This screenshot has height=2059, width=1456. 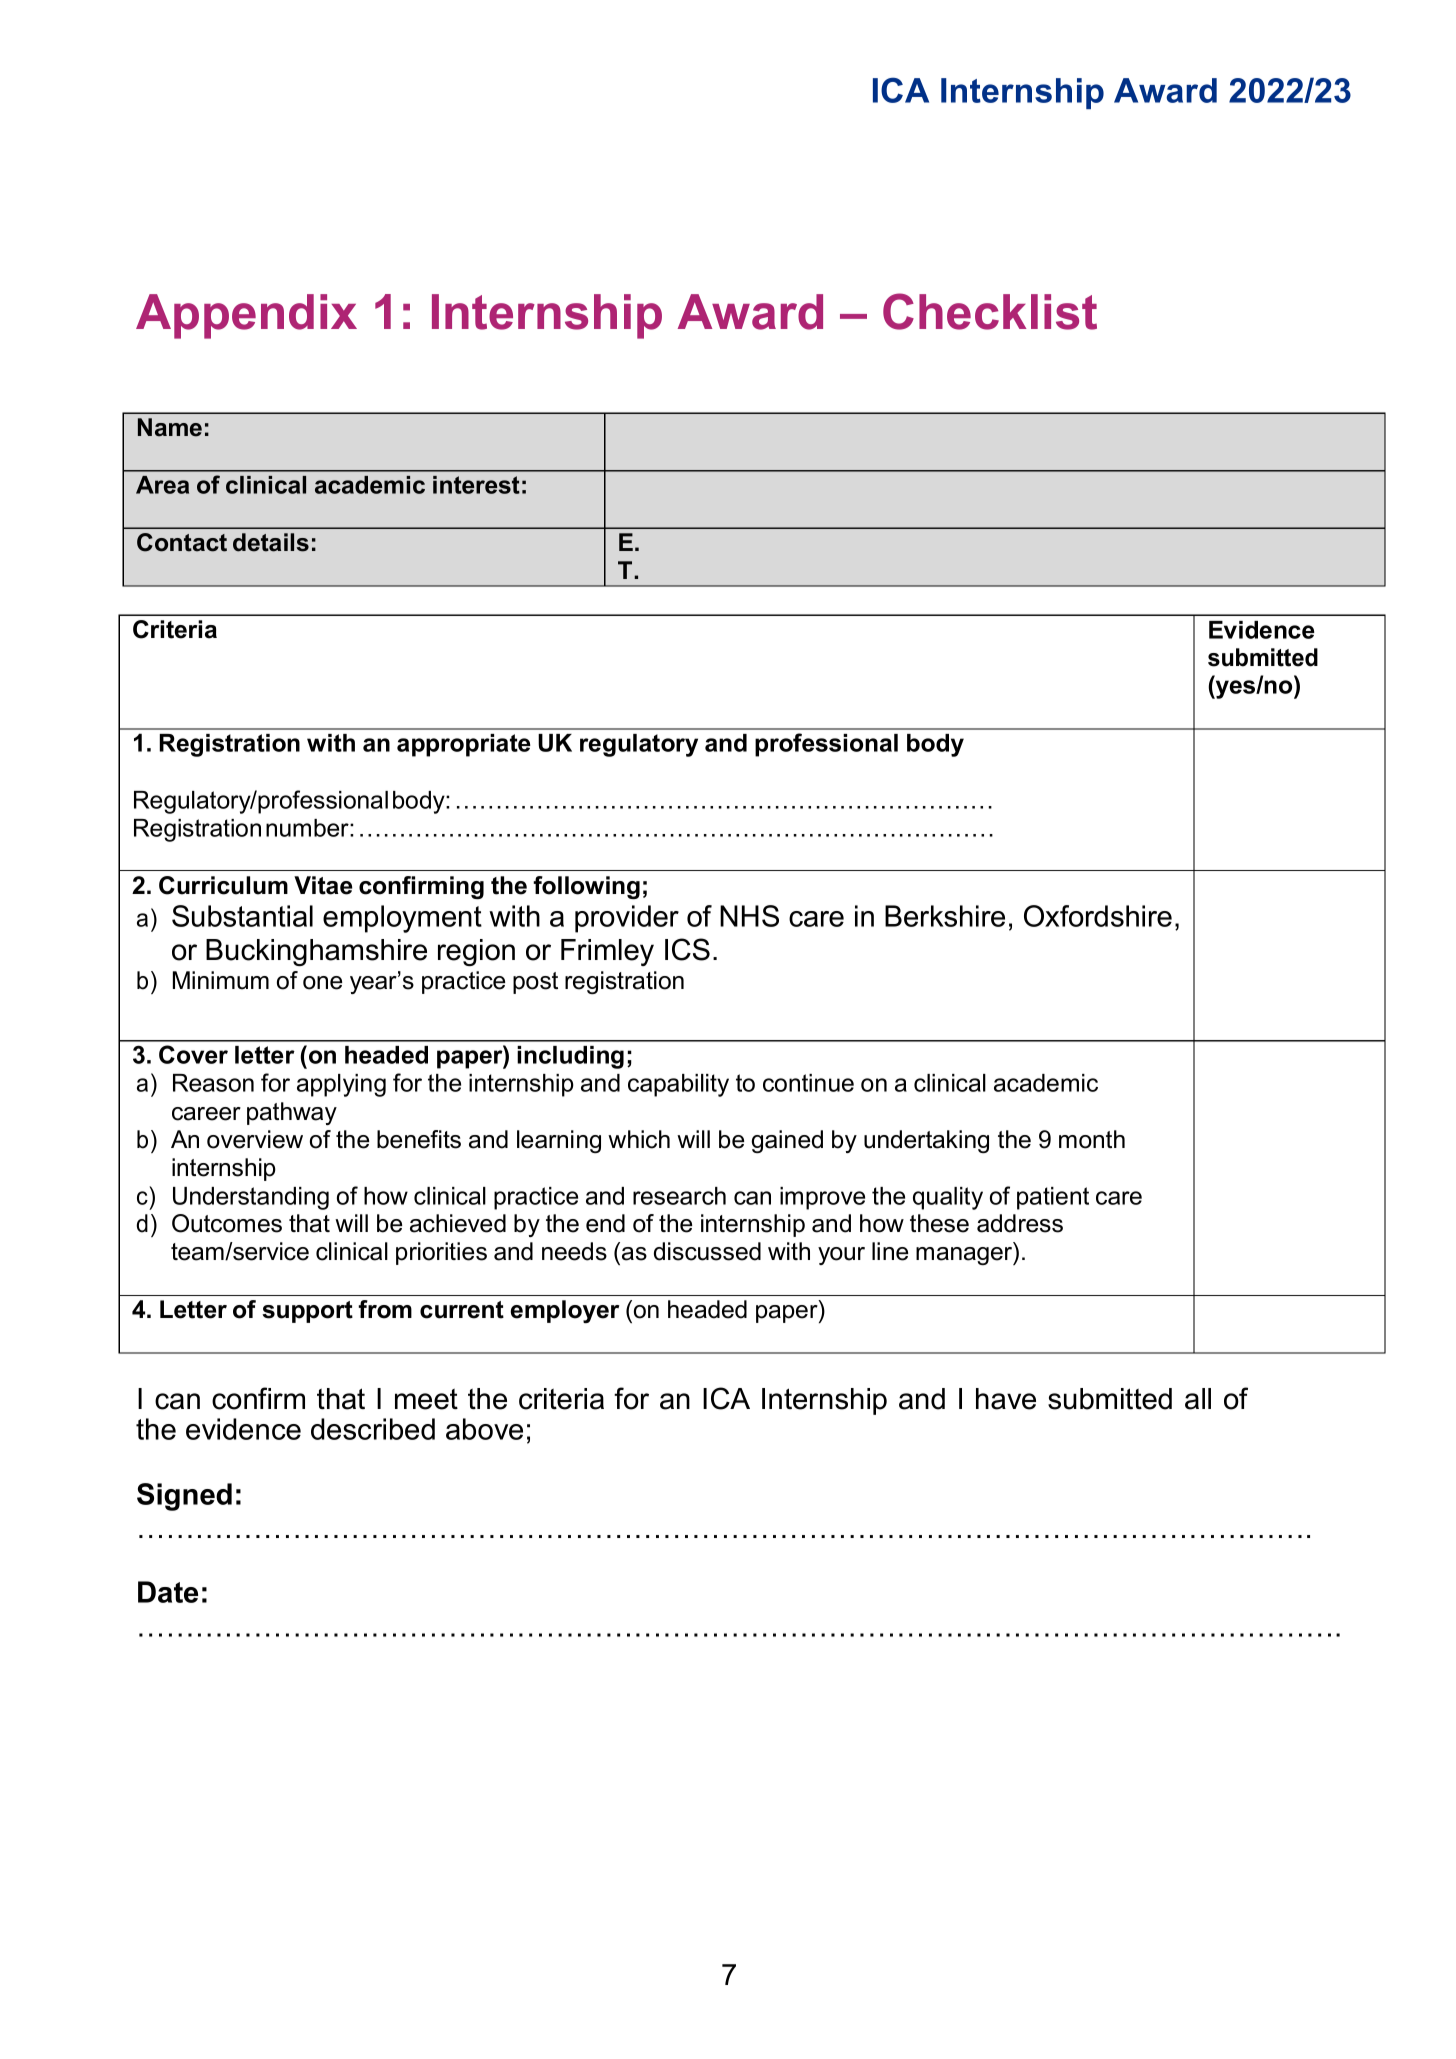 I want to click on interest, so click(x=476, y=485).
